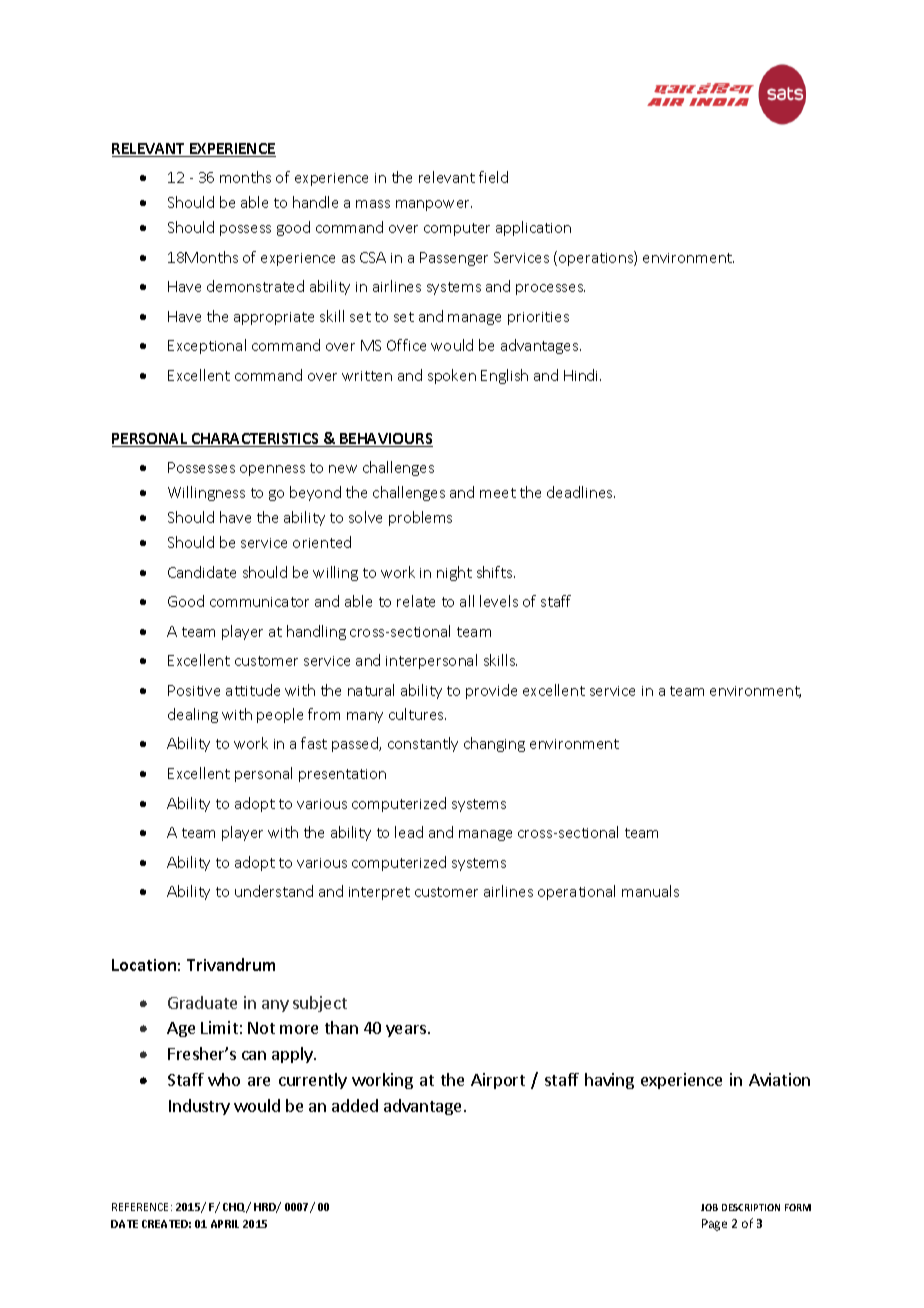  I want to click on field, so click(493, 177).
